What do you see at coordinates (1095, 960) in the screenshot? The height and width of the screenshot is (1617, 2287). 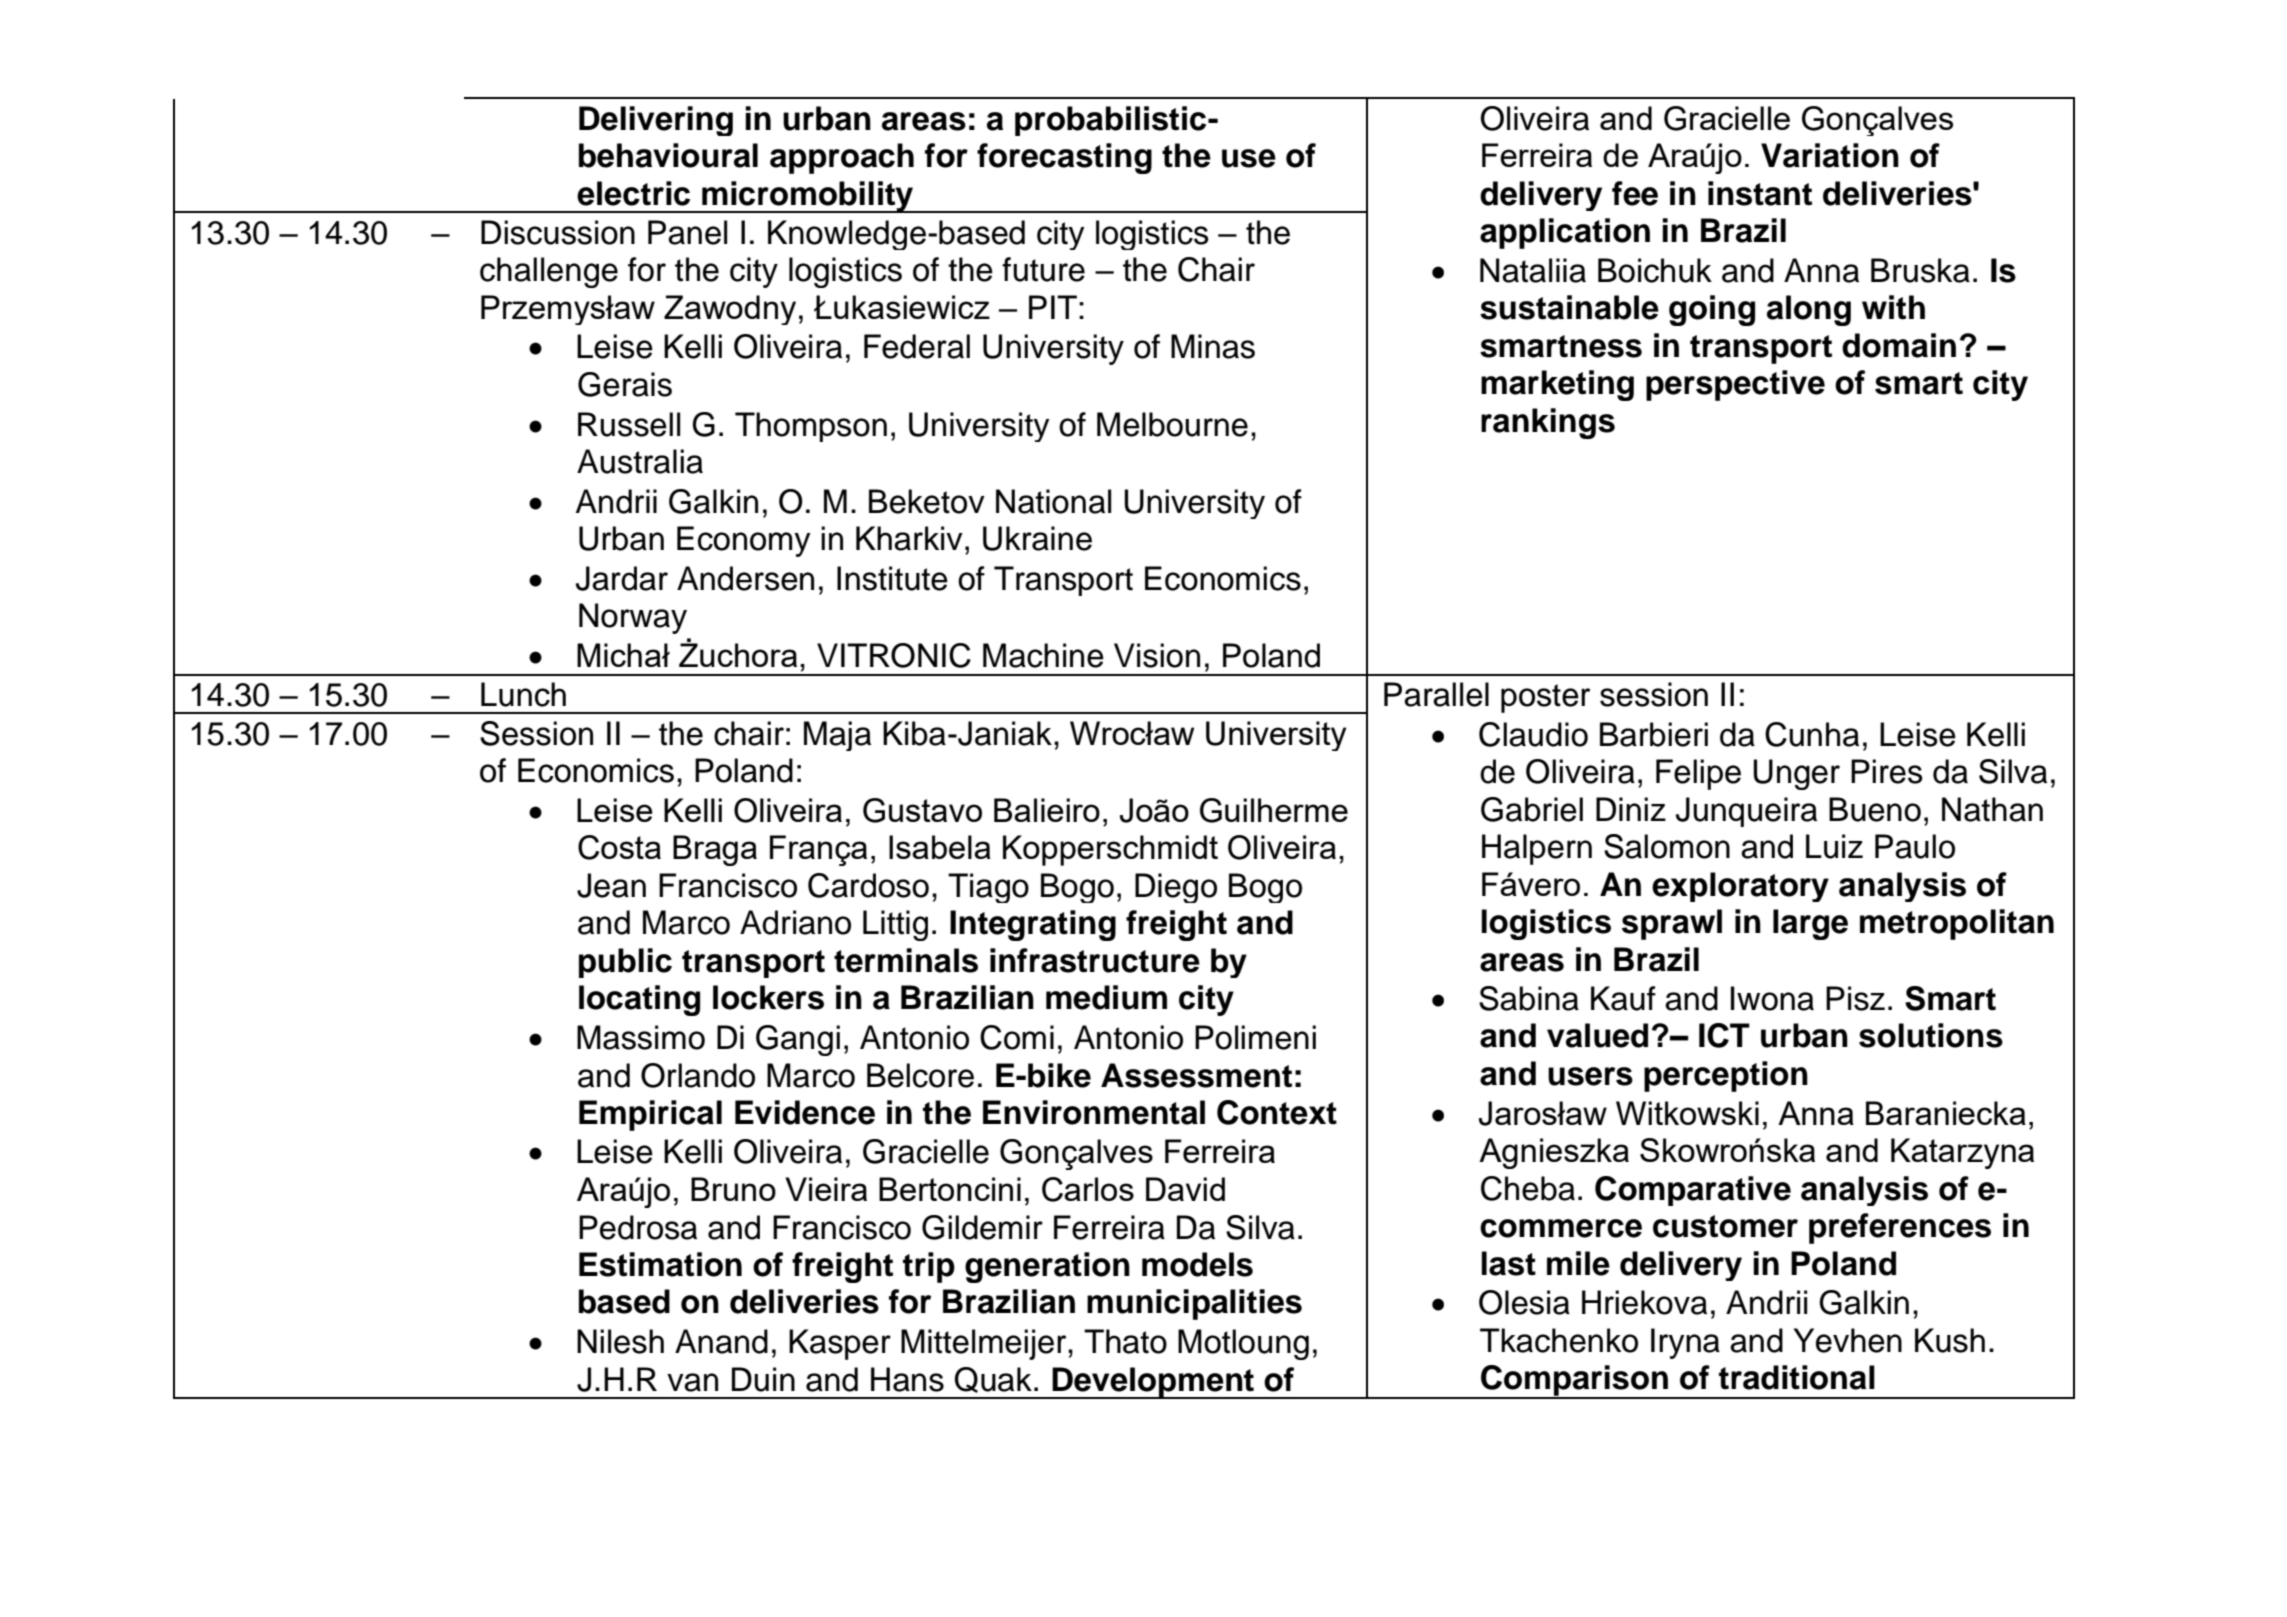 I see `infrastructure` at bounding box center [1095, 960].
